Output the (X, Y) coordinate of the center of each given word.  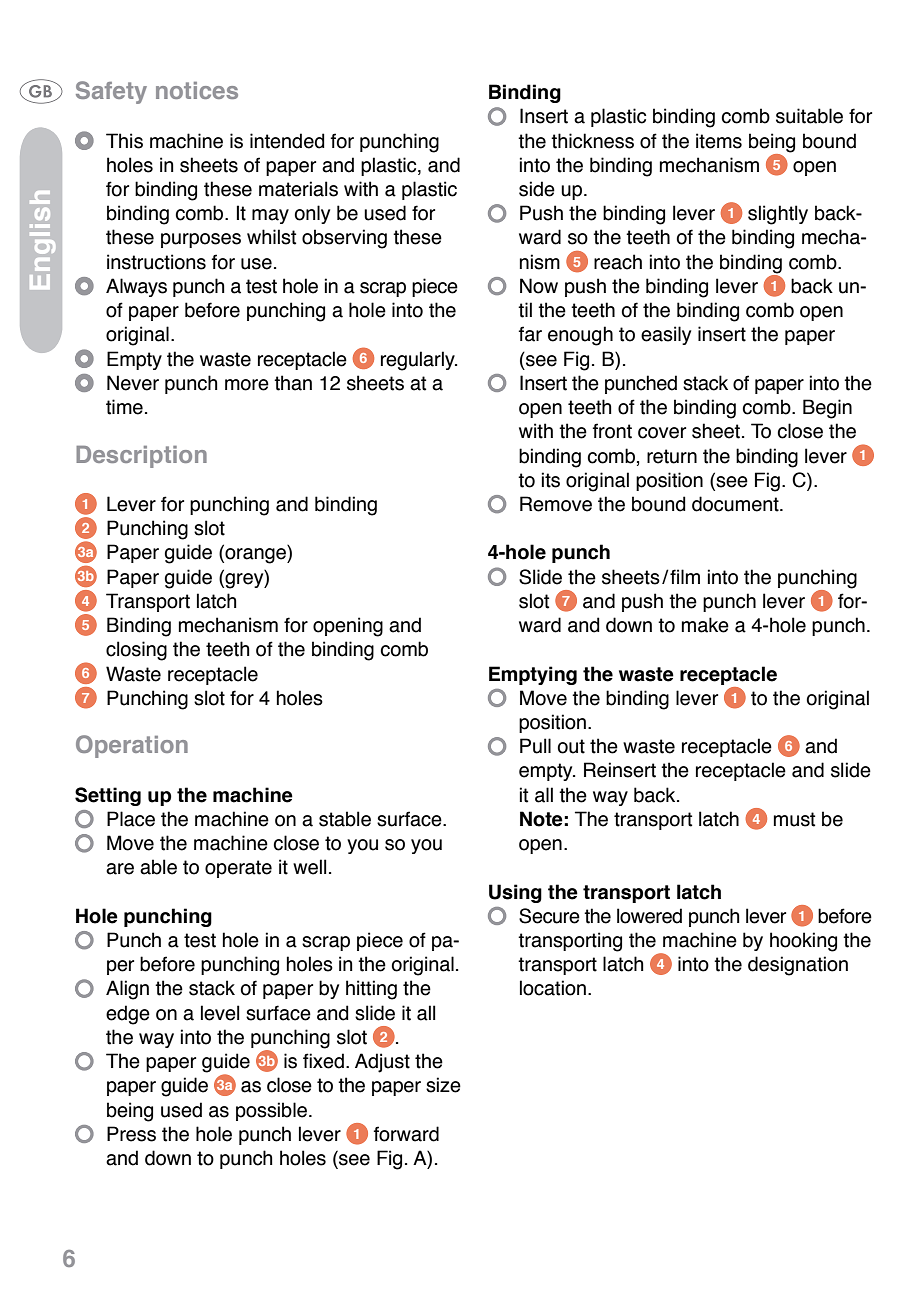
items (719, 141)
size (443, 1085)
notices (197, 90)
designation (798, 966)
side (537, 189)
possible (271, 1111)
